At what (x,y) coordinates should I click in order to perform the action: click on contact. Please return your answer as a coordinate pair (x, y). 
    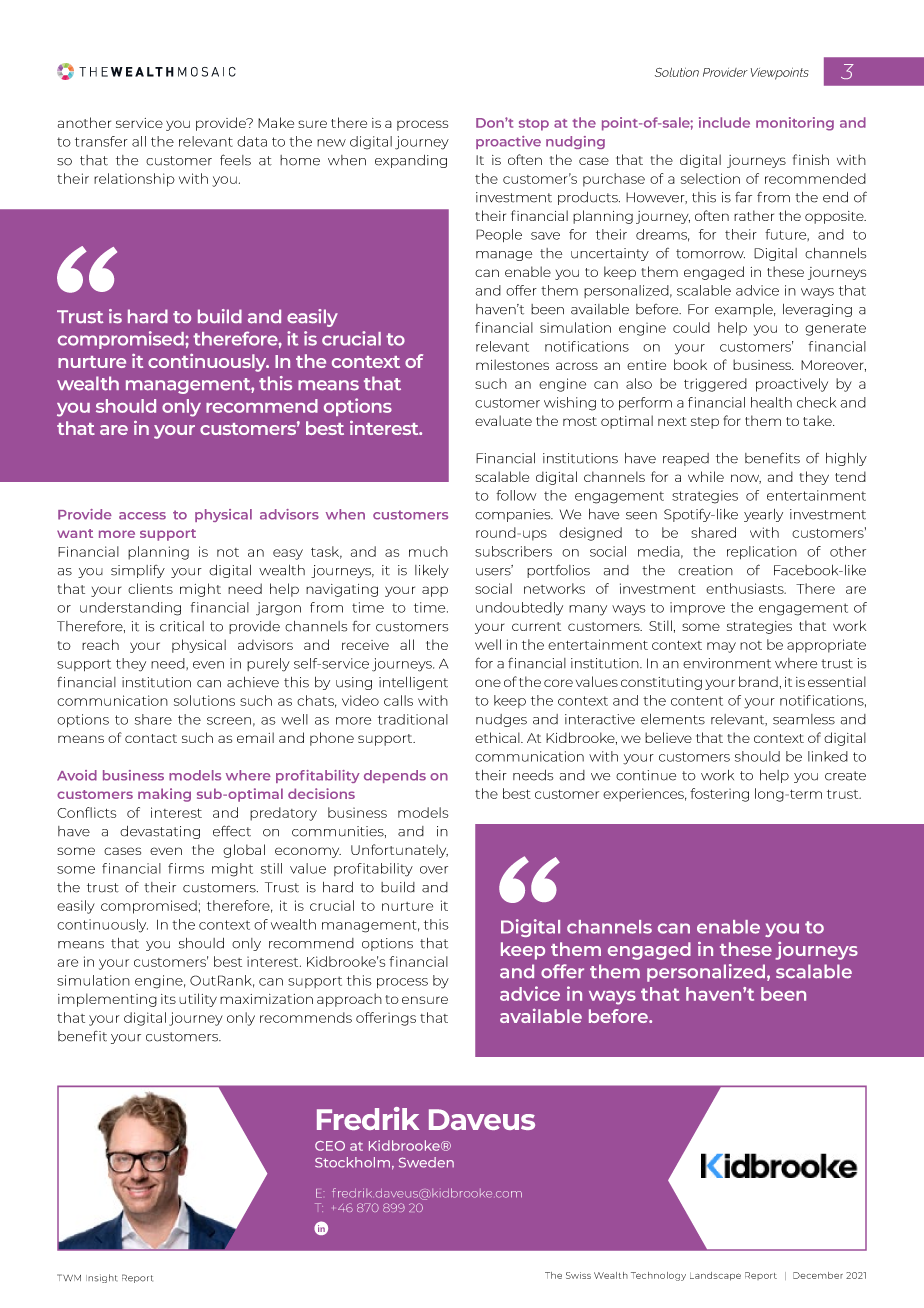
    Looking at the image, I should click on (151, 738).
